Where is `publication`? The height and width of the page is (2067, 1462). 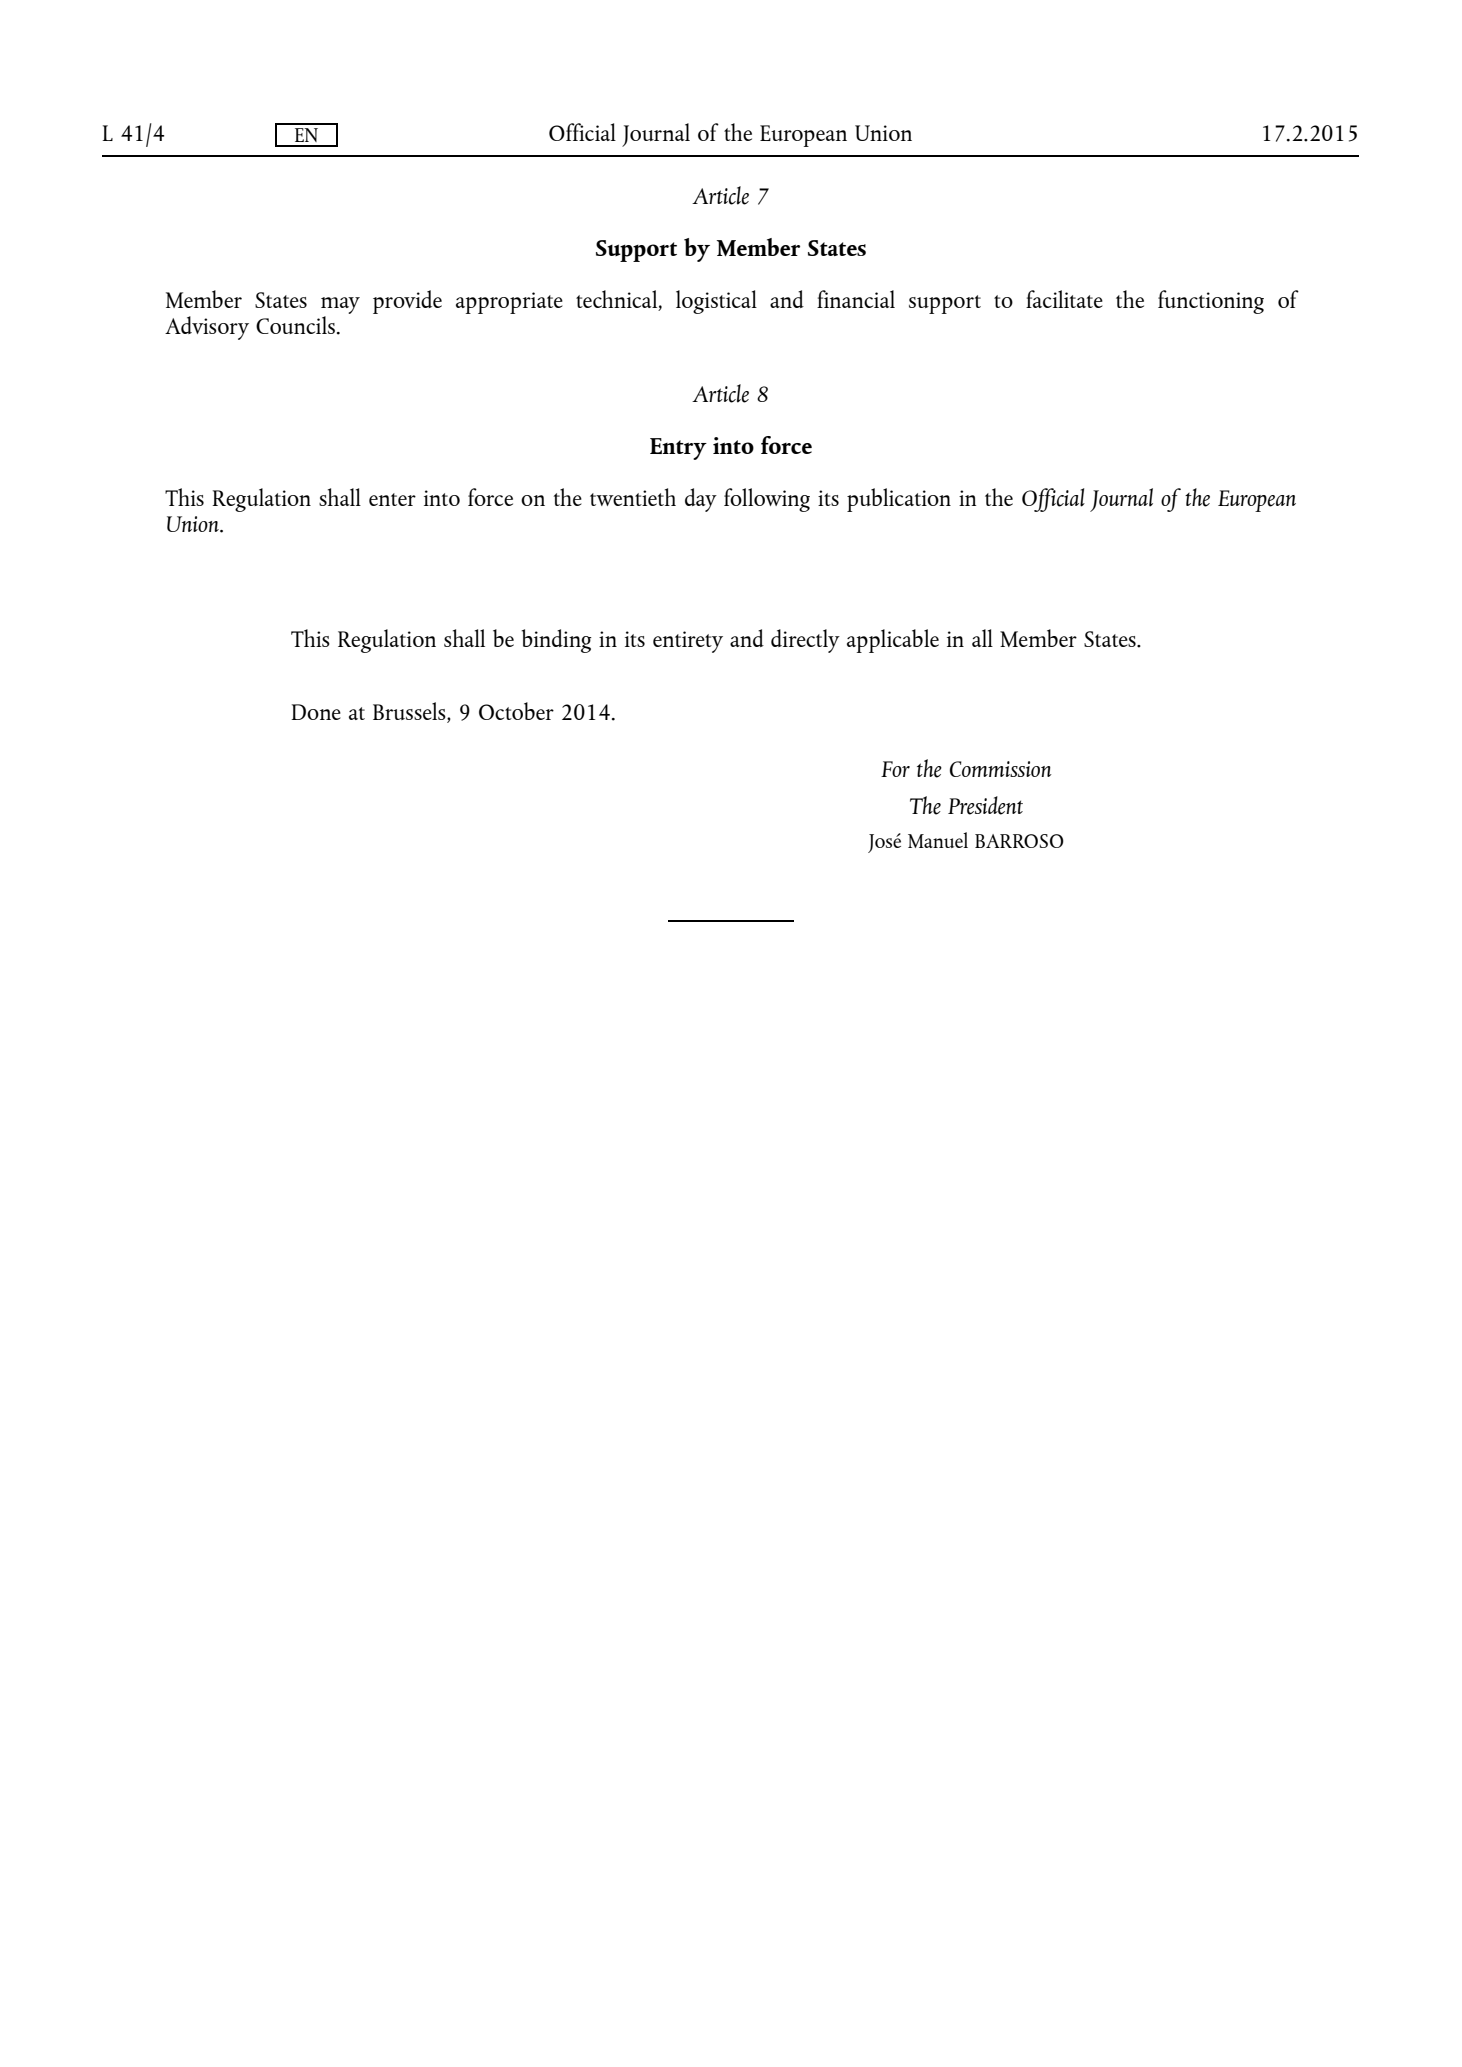 publication is located at coordinates (899, 500).
